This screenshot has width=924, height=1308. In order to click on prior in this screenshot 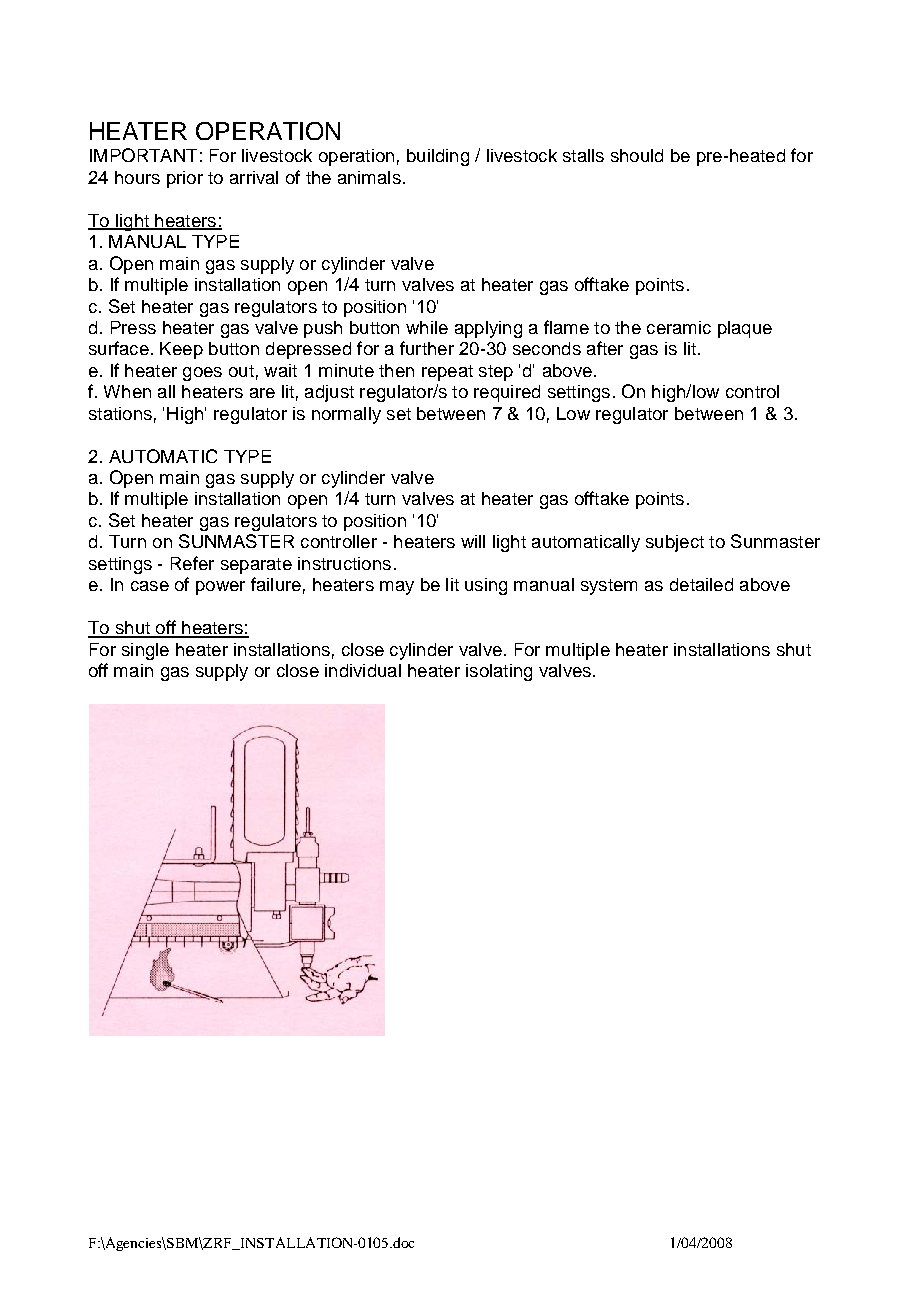, I will do `click(185, 179)`.
